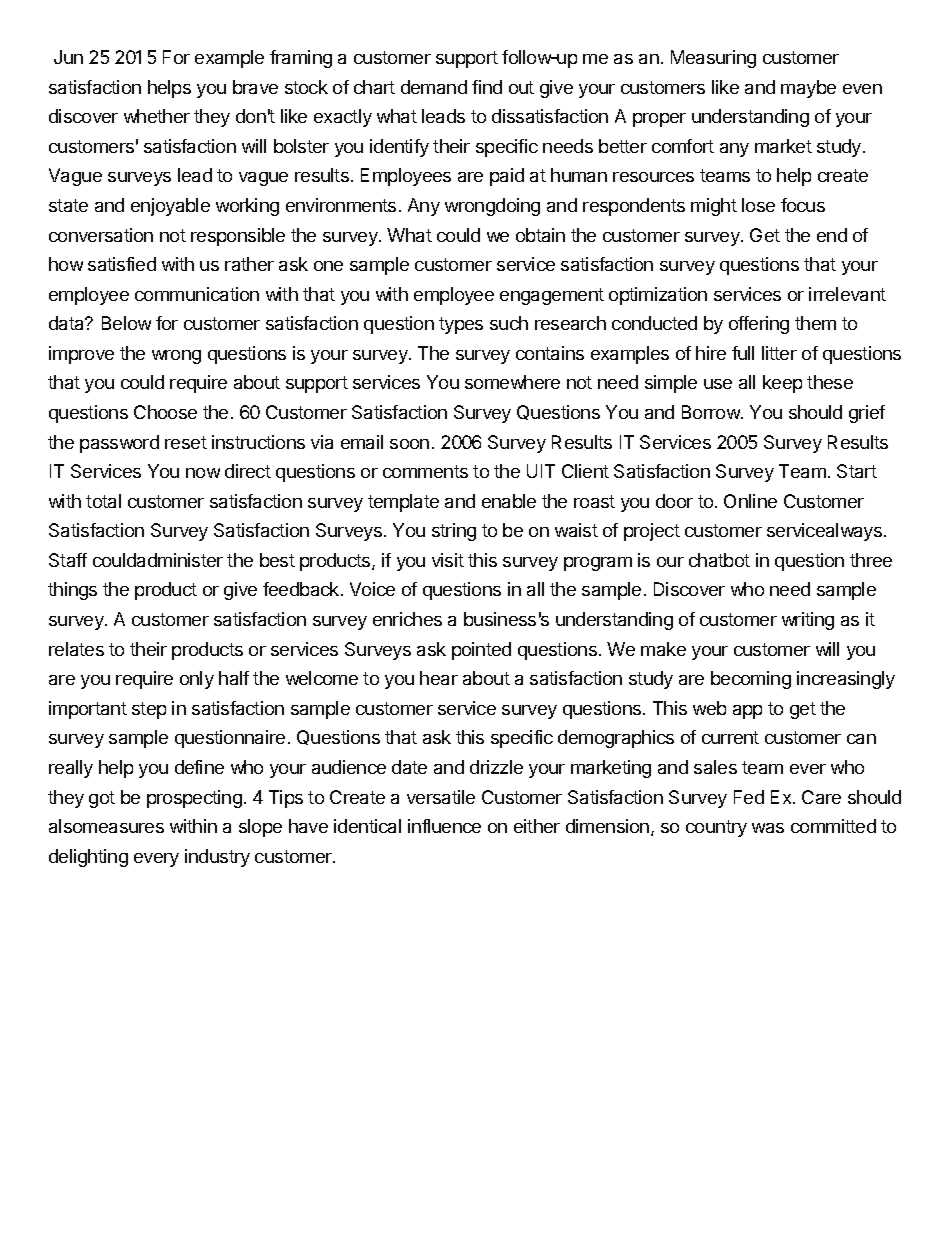 The width and height of the page is (952, 1233). I want to click on whether, so click(157, 116).
